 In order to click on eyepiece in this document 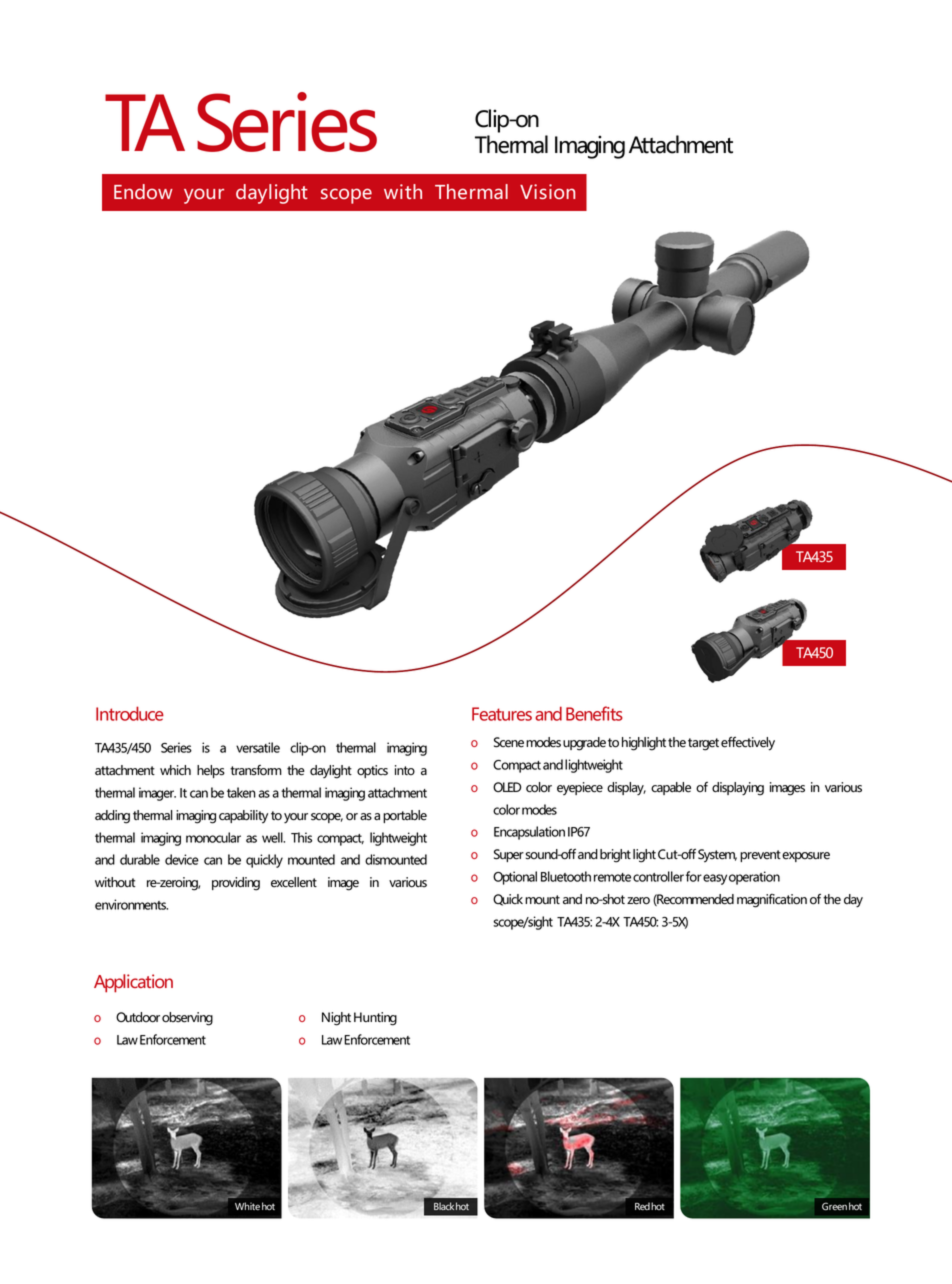, I will do `click(580, 788)`.
